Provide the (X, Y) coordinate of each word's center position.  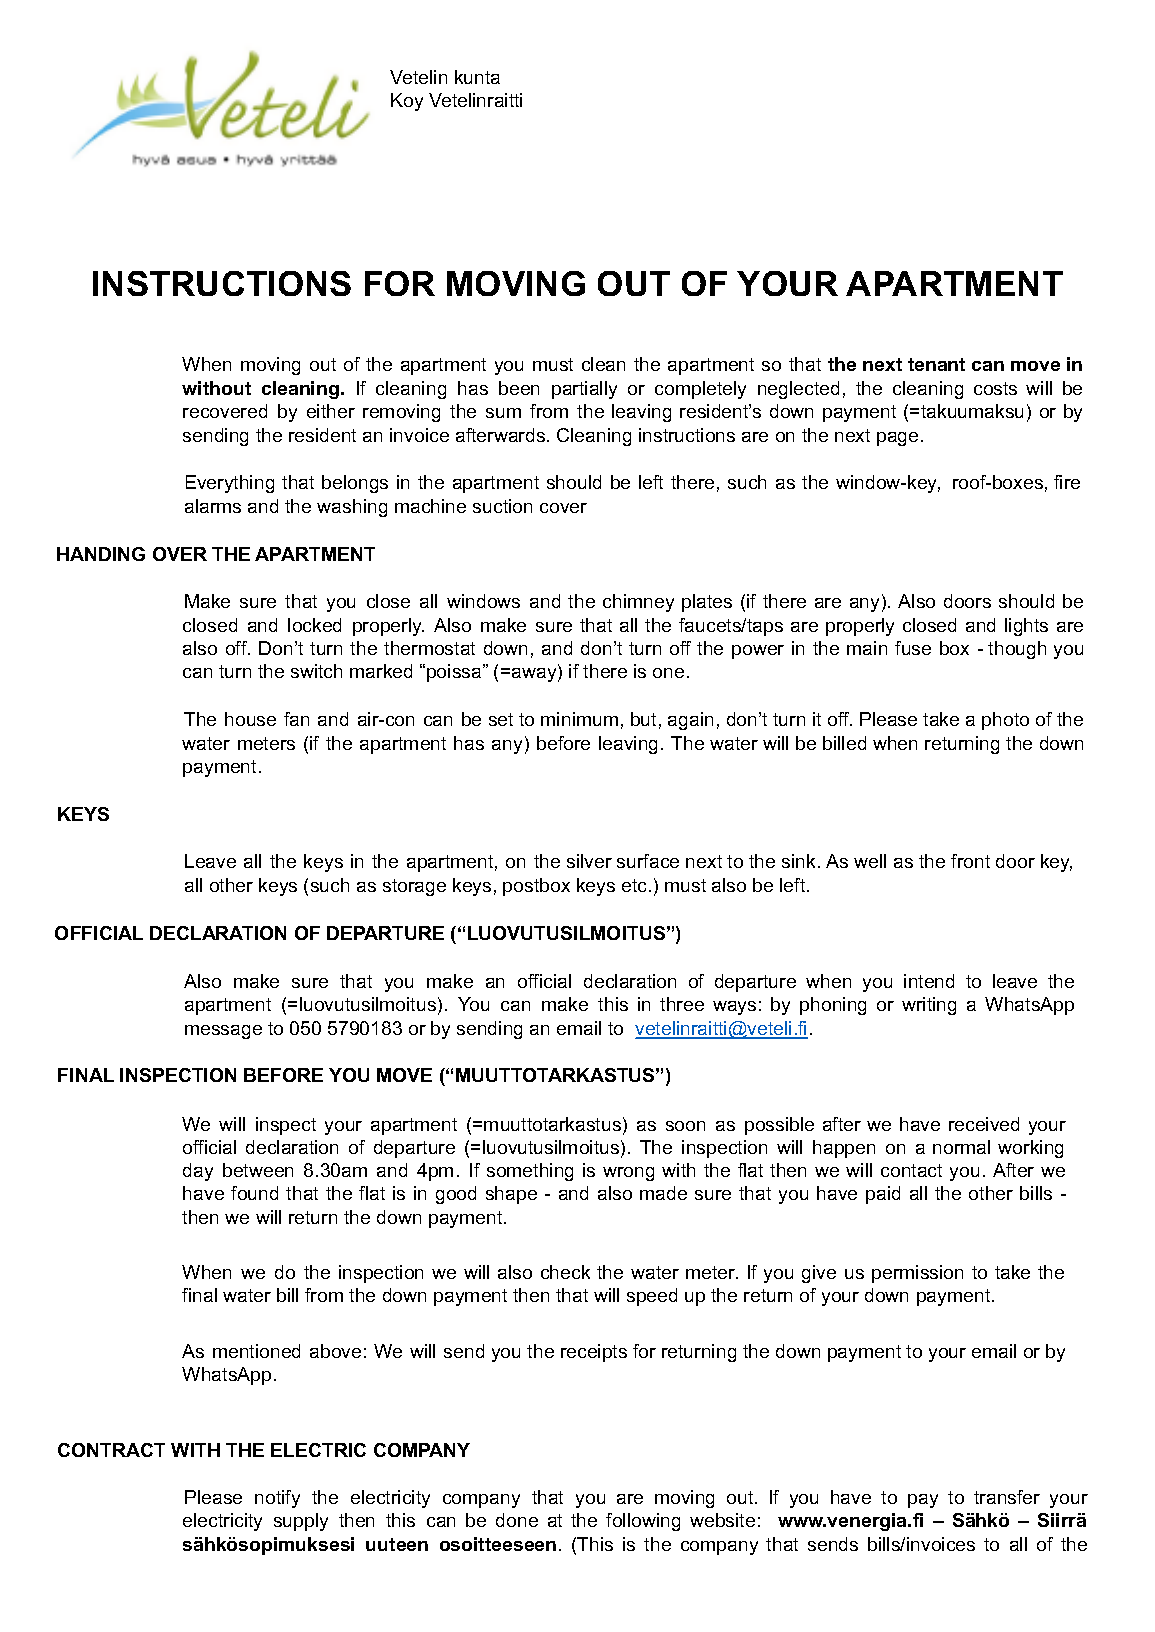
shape (511, 1195)
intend (929, 981)
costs (995, 388)
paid (883, 1195)
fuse (913, 648)
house (250, 719)
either (331, 411)
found (254, 1193)
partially (584, 390)
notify (277, 1499)
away (535, 675)
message (223, 1032)
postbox (536, 887)
